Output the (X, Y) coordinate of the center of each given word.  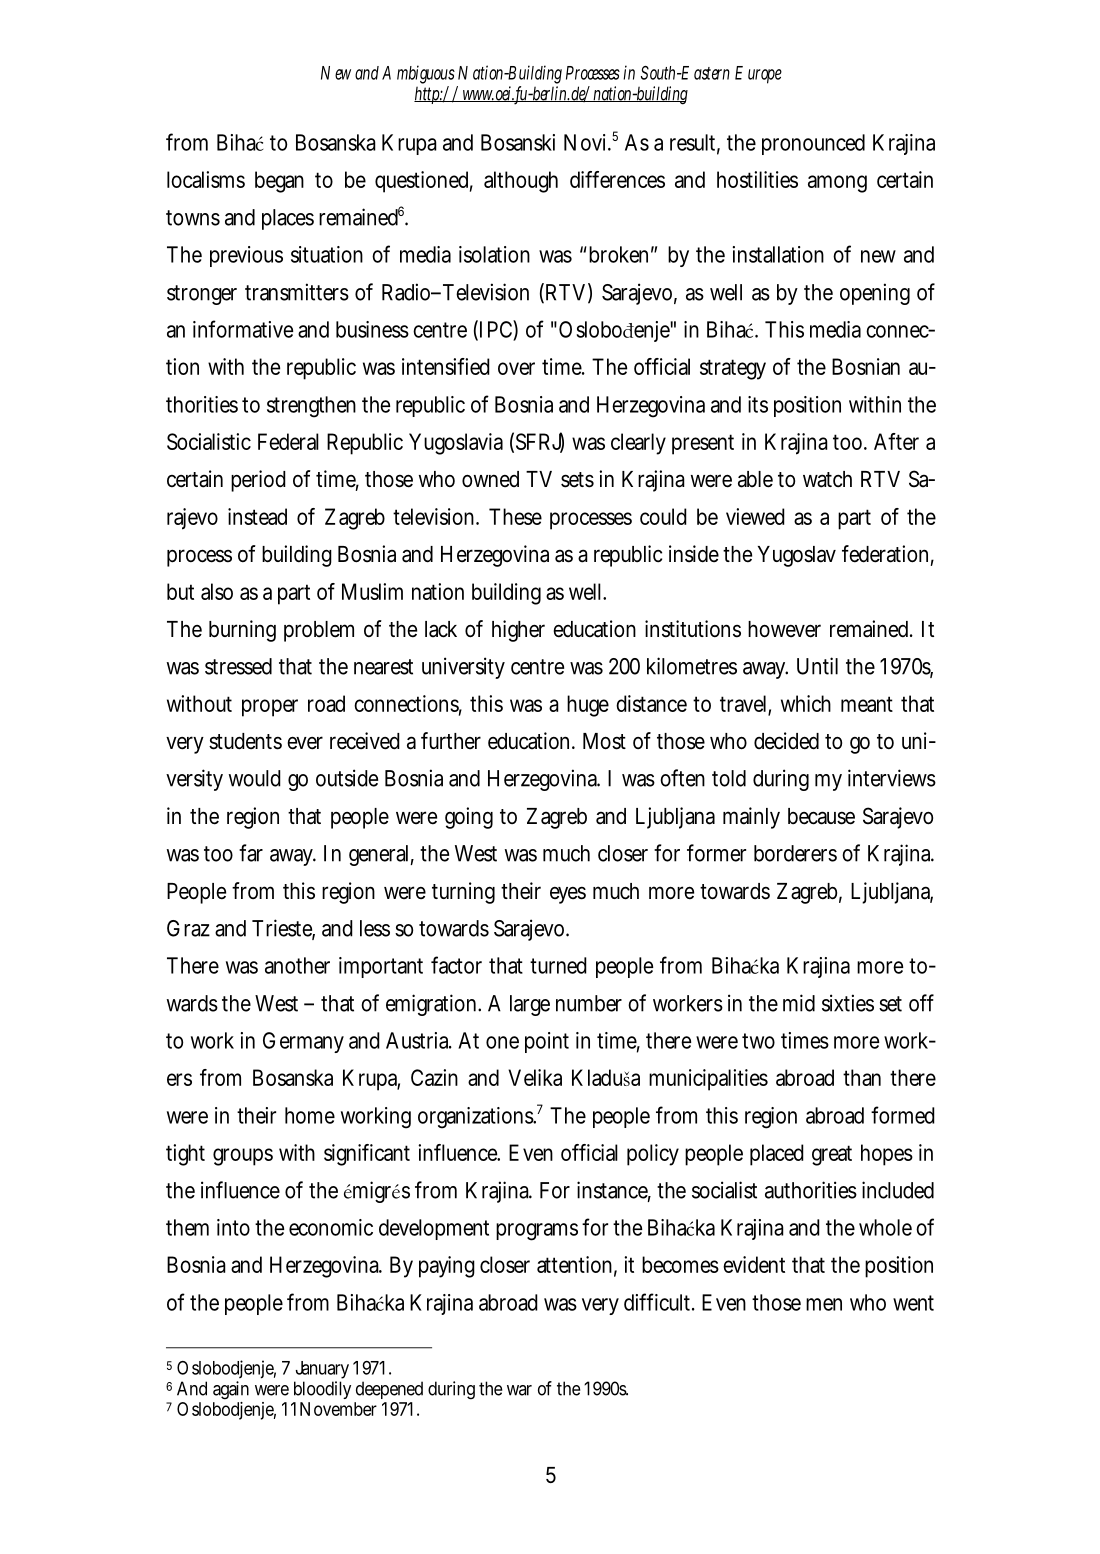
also (217, 591)
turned (558, 965)
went (913, 1303)
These (515, 516)
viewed (755, 516)
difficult (659, 1302)
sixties (848, 1003)
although (521, 182)
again (231, 1390)
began (279, 182)
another (297, 965)
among (837, 184)
